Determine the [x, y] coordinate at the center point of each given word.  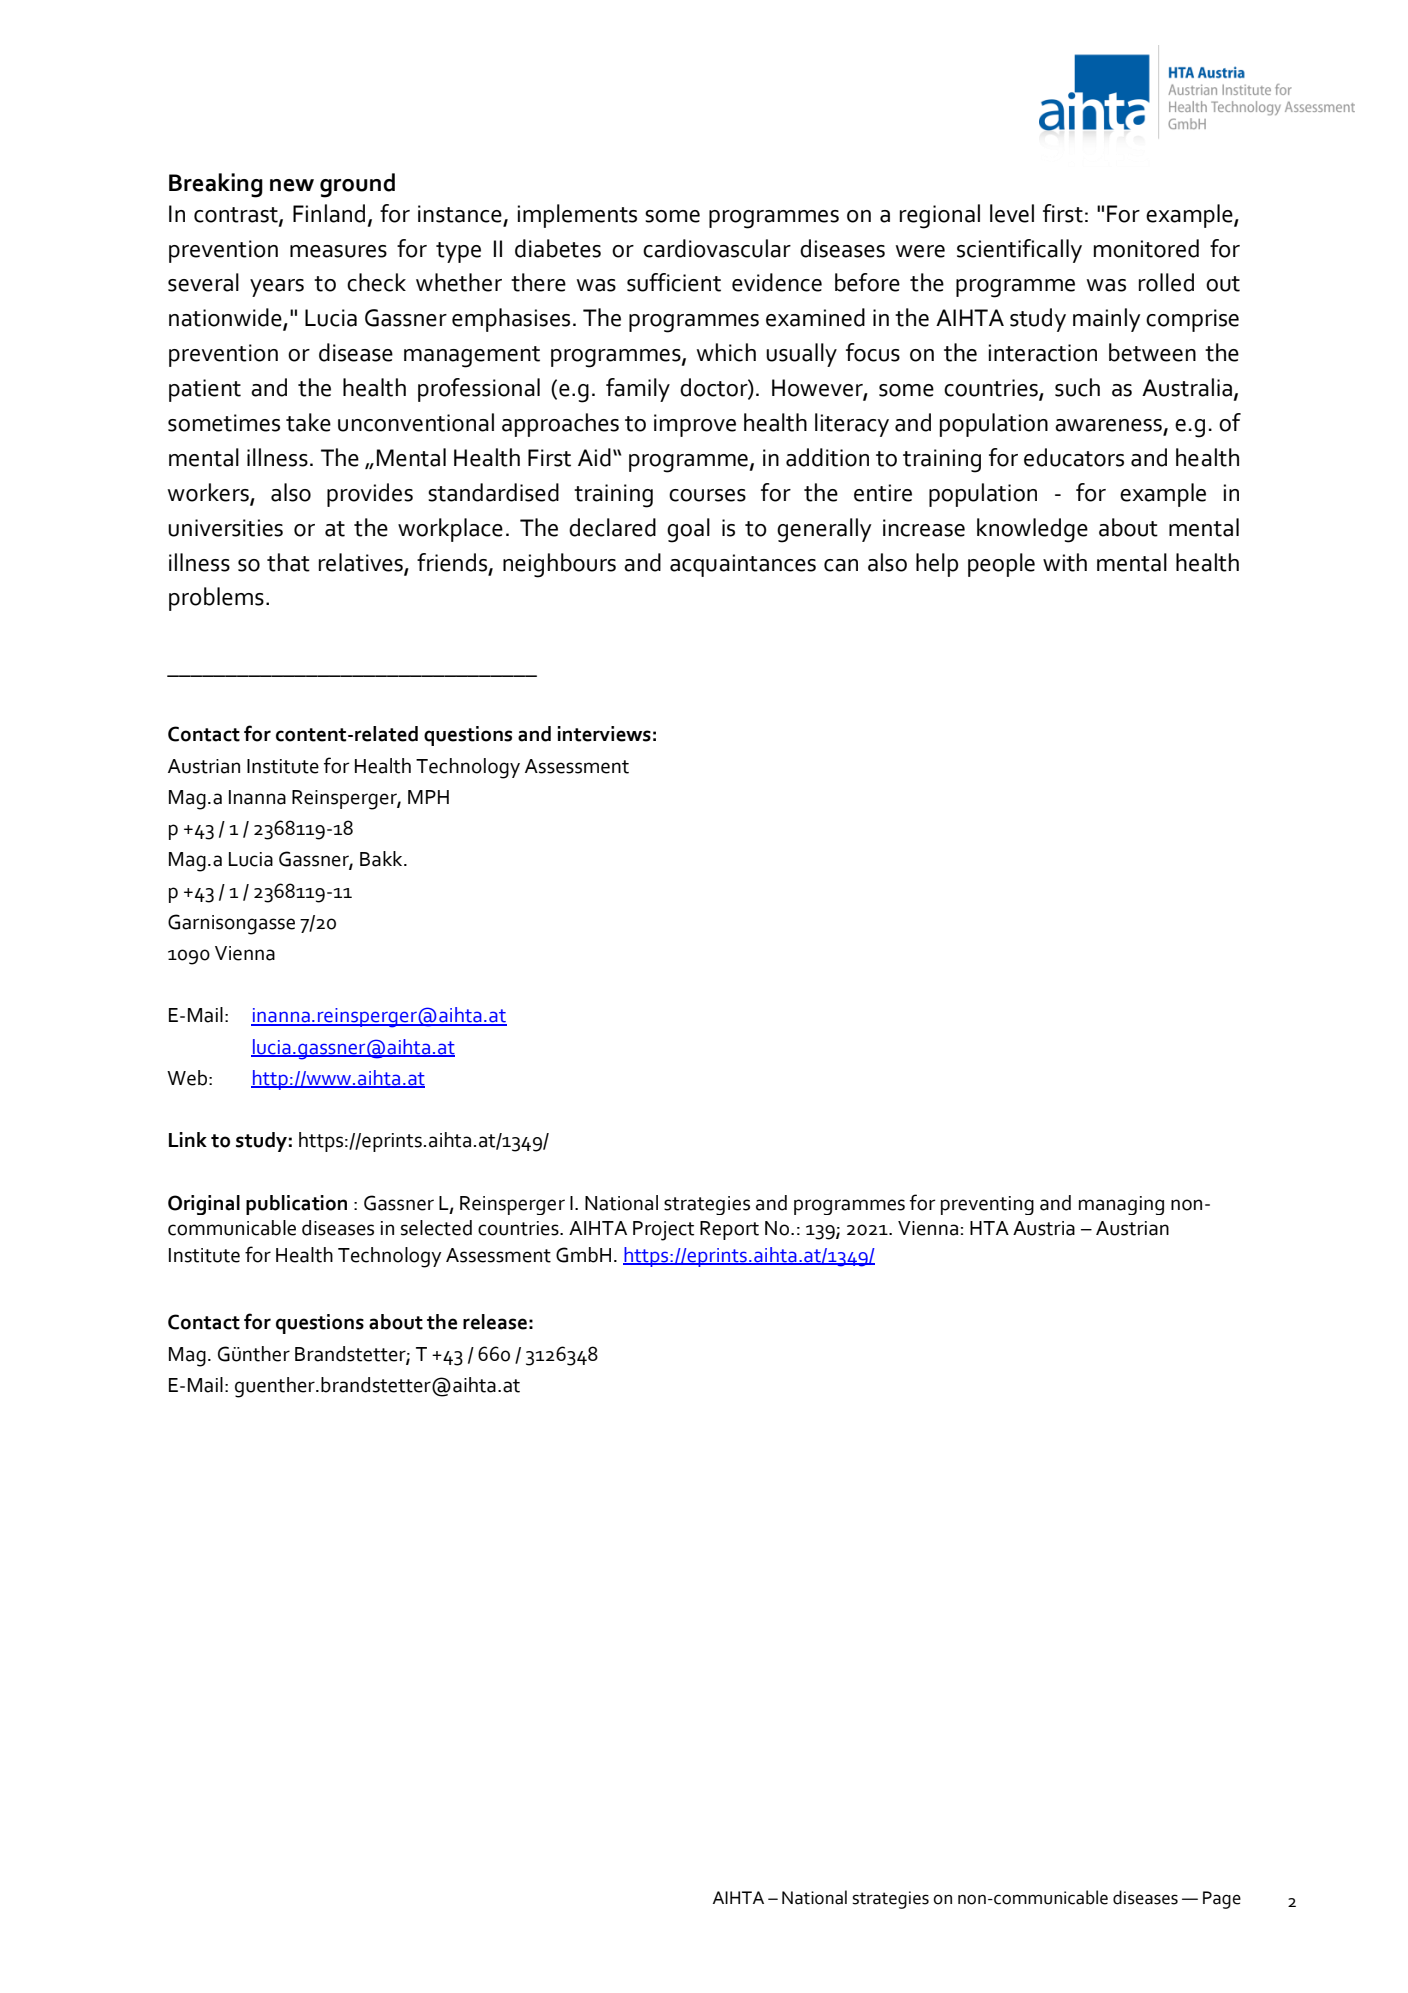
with [1065, 562]
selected [436, 1228]
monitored [1146, 248]
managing [1121, 1205]
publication [296, 1205]
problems [216, 599]
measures [338, 251]
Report [729, 1230]
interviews [604, 734]
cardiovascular [717, 248]
